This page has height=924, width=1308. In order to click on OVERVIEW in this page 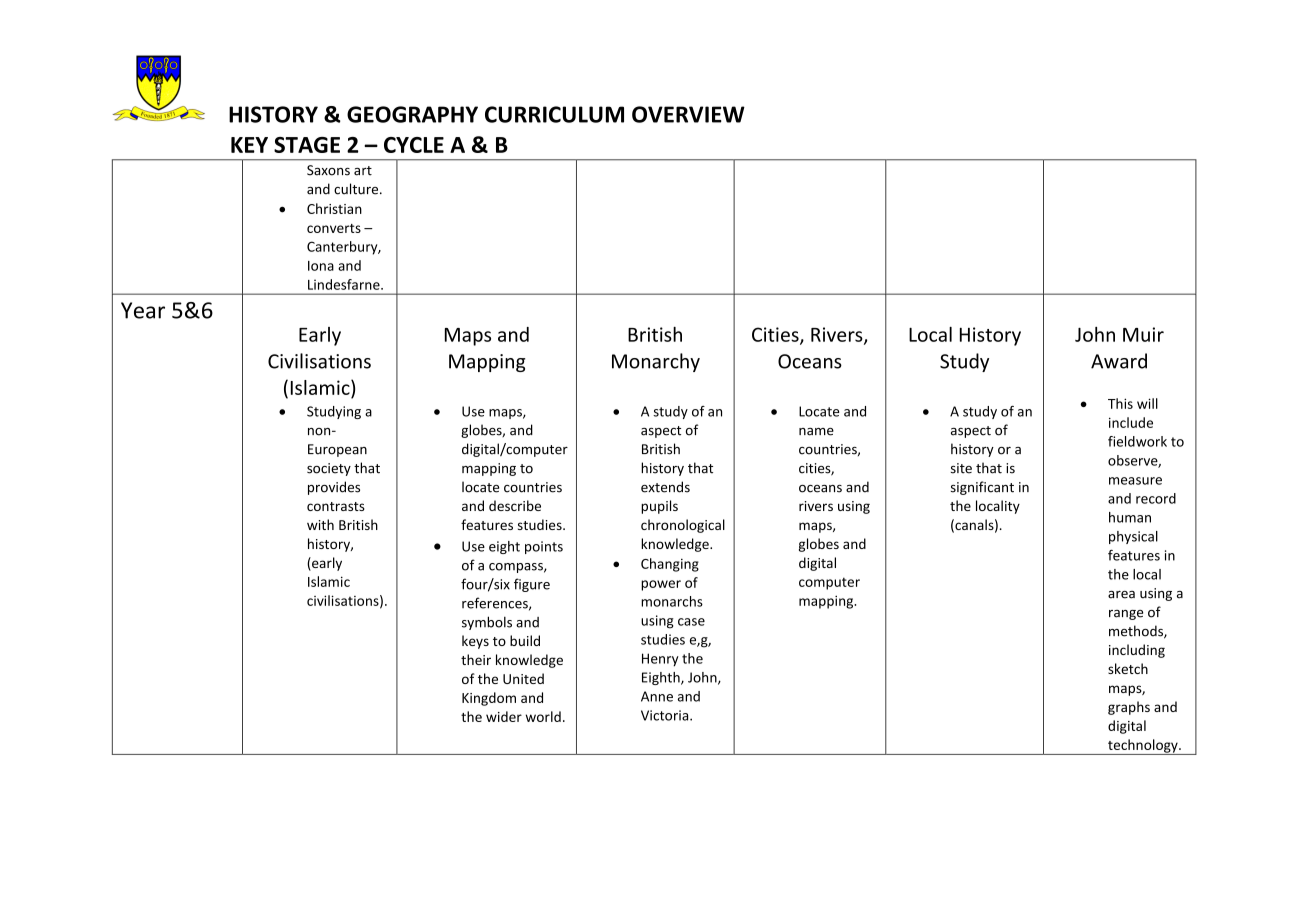, I will do `click(688, 114)`.
